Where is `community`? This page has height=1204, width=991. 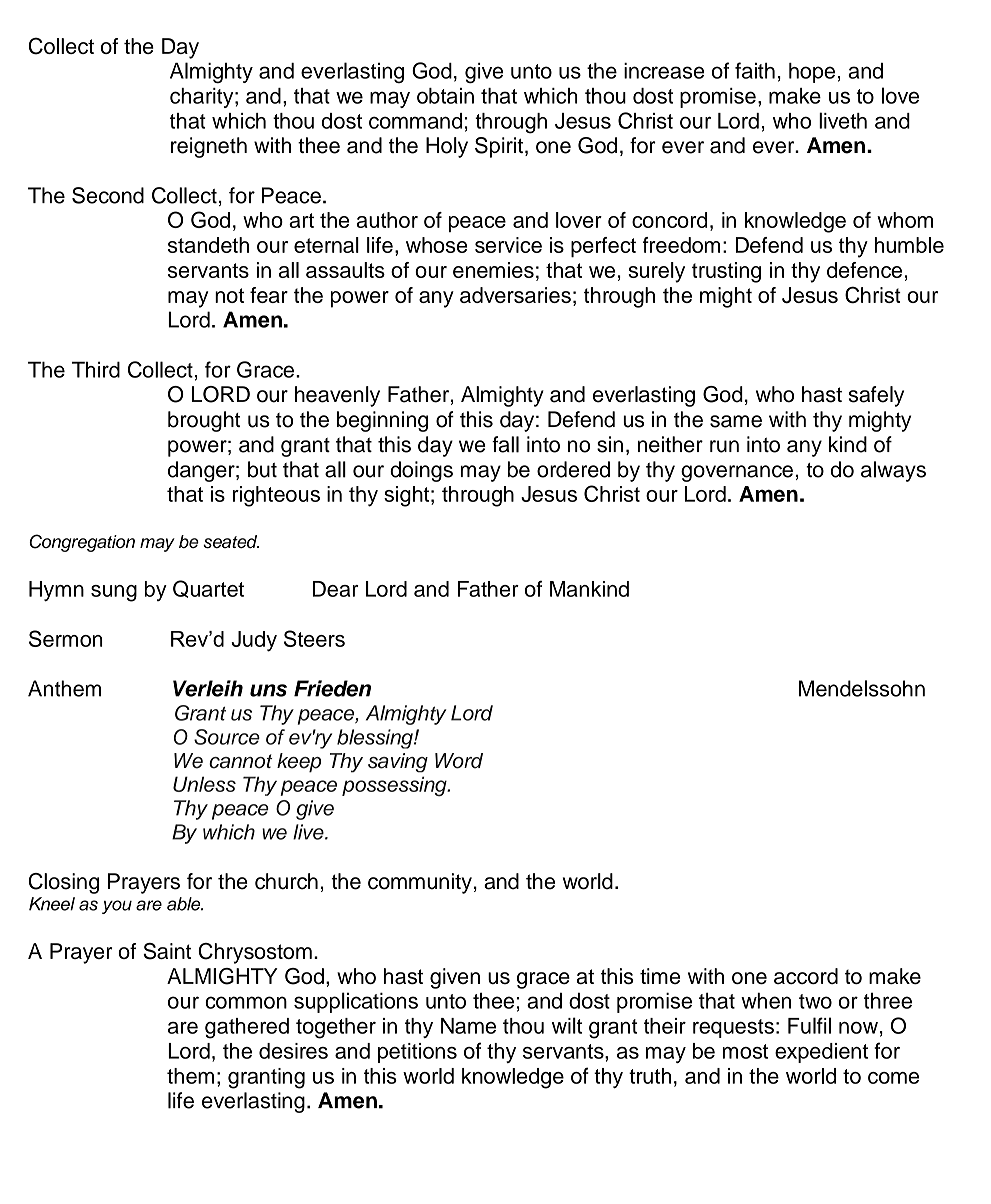
community is located at coordinates (420, 883).
